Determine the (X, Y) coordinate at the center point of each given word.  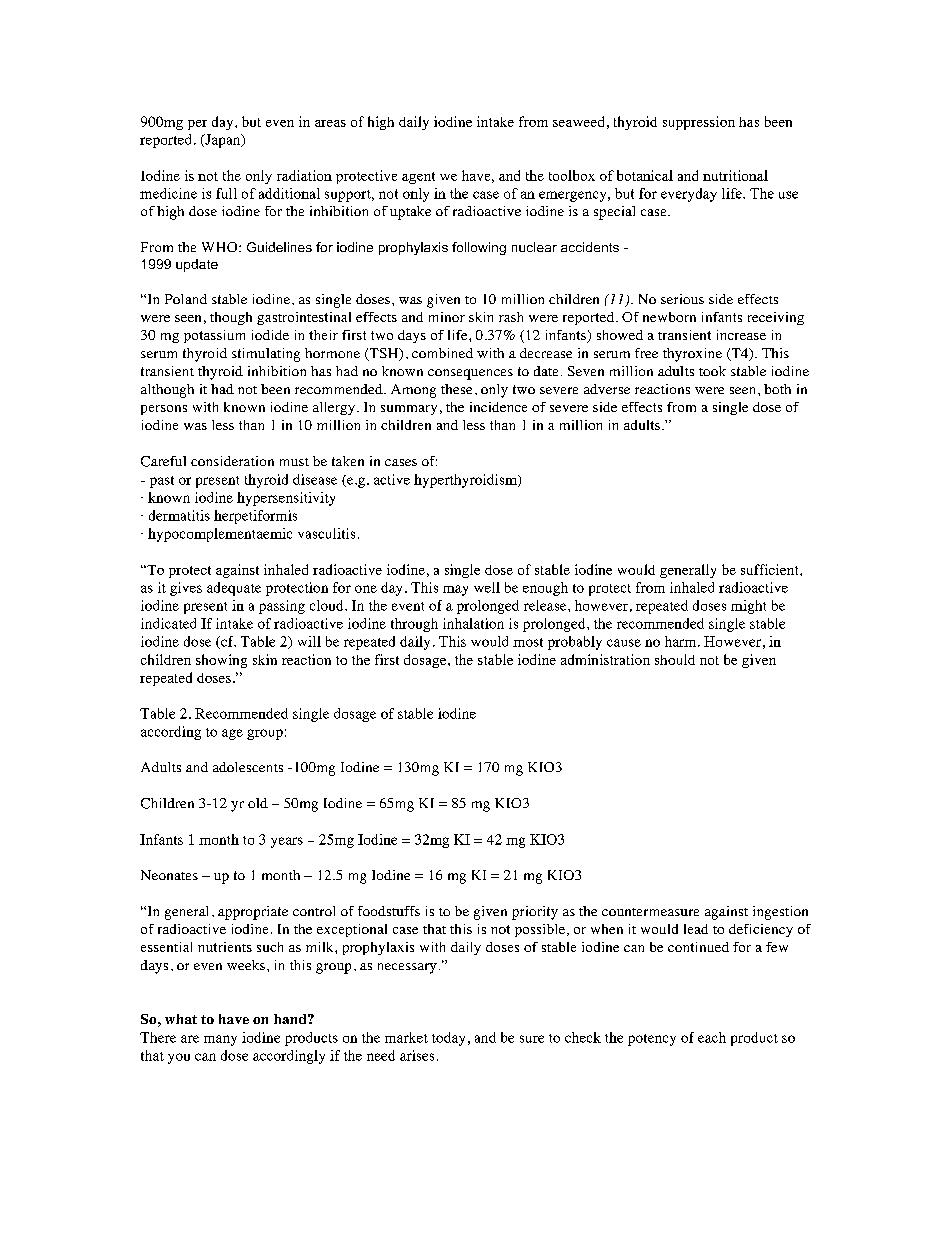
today (448, 1039)
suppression (699, 123)
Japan (223, 141)
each (712, 1037)
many (220, 1040)
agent (418, 178)
